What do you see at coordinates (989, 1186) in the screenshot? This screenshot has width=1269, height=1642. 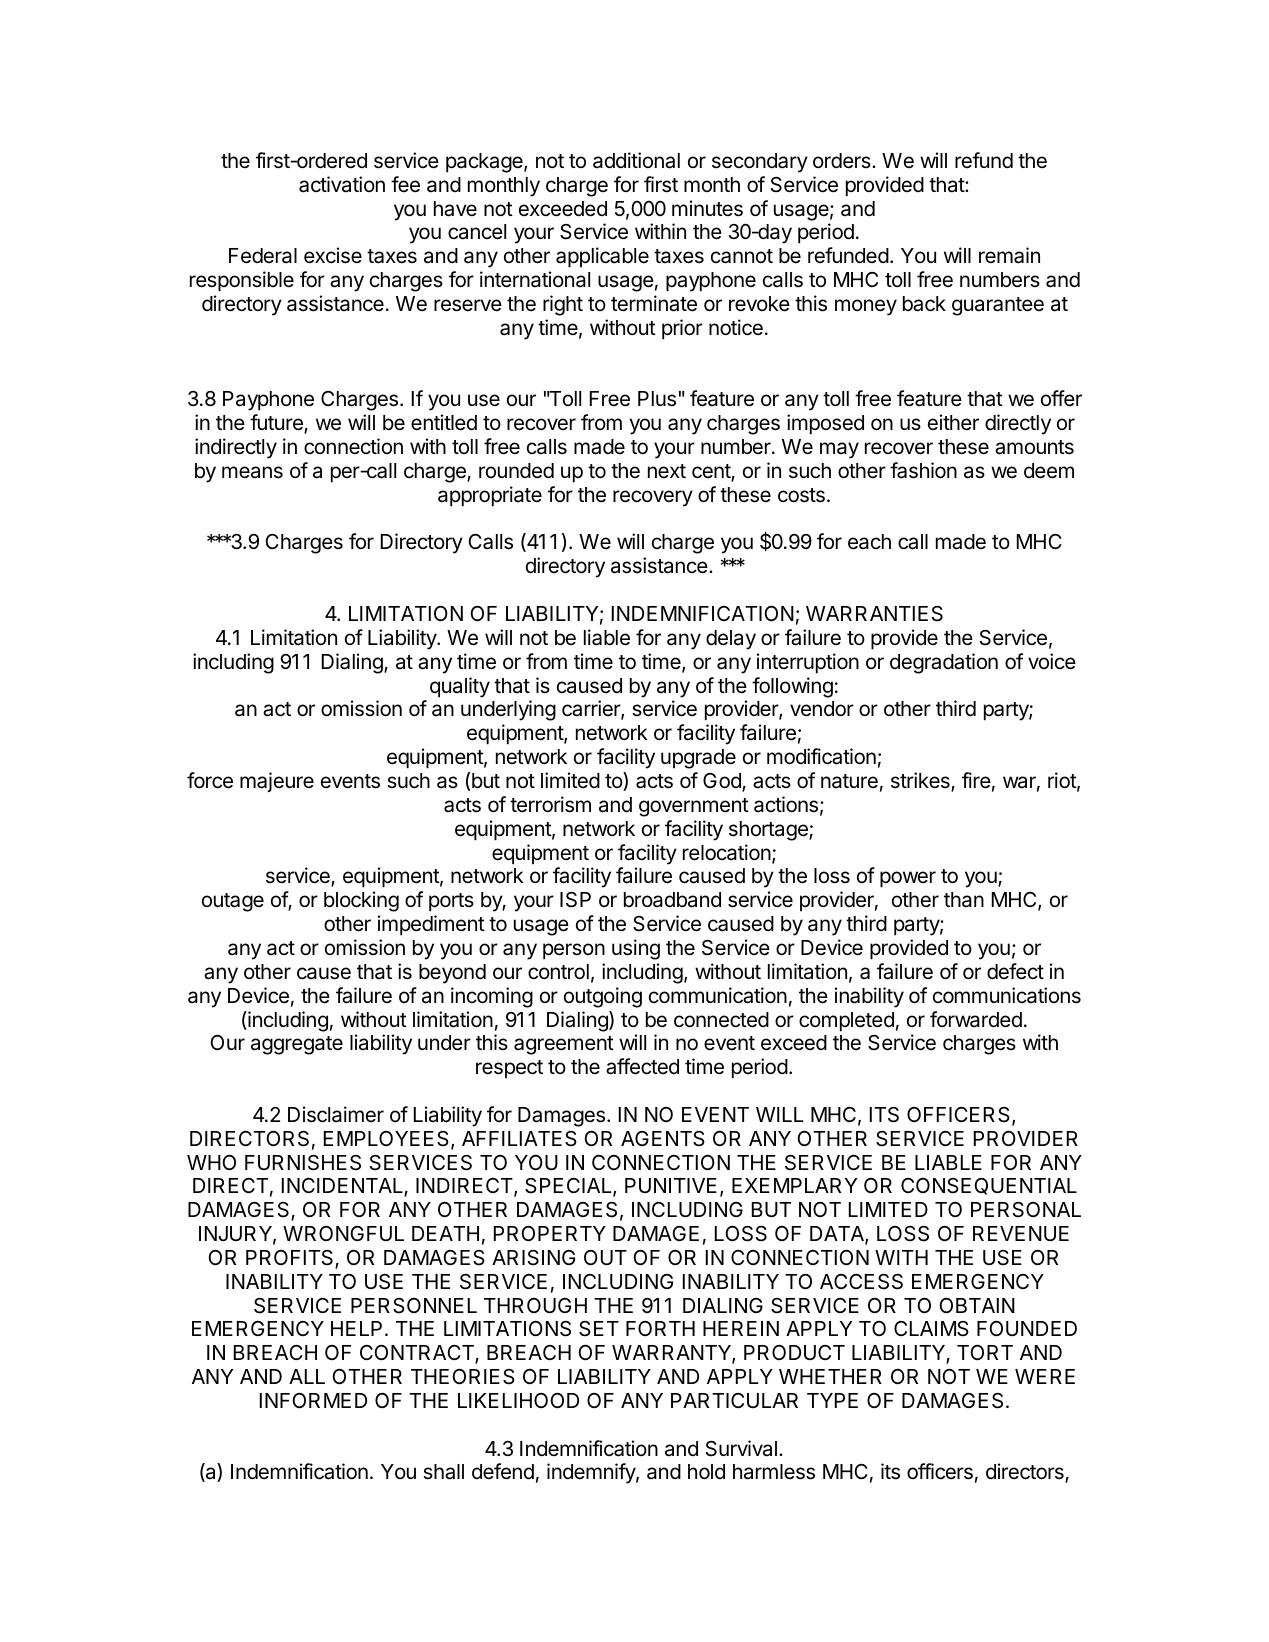 I see `CONSEQUENTIAL` at bounding box center [989, 1186].
